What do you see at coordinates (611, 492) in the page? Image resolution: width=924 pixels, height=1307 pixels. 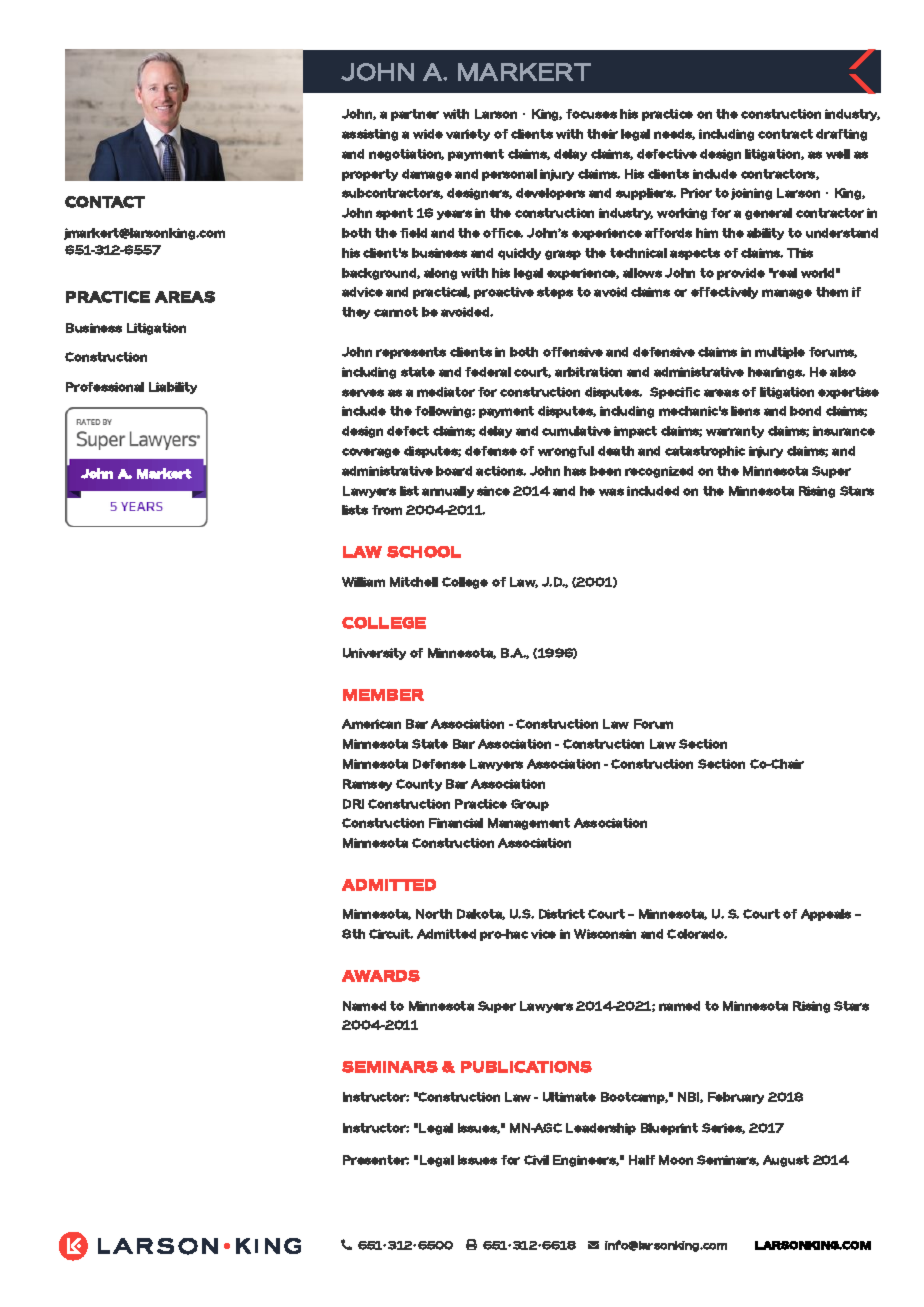 I see `was` at bounding box center [611, 492].
